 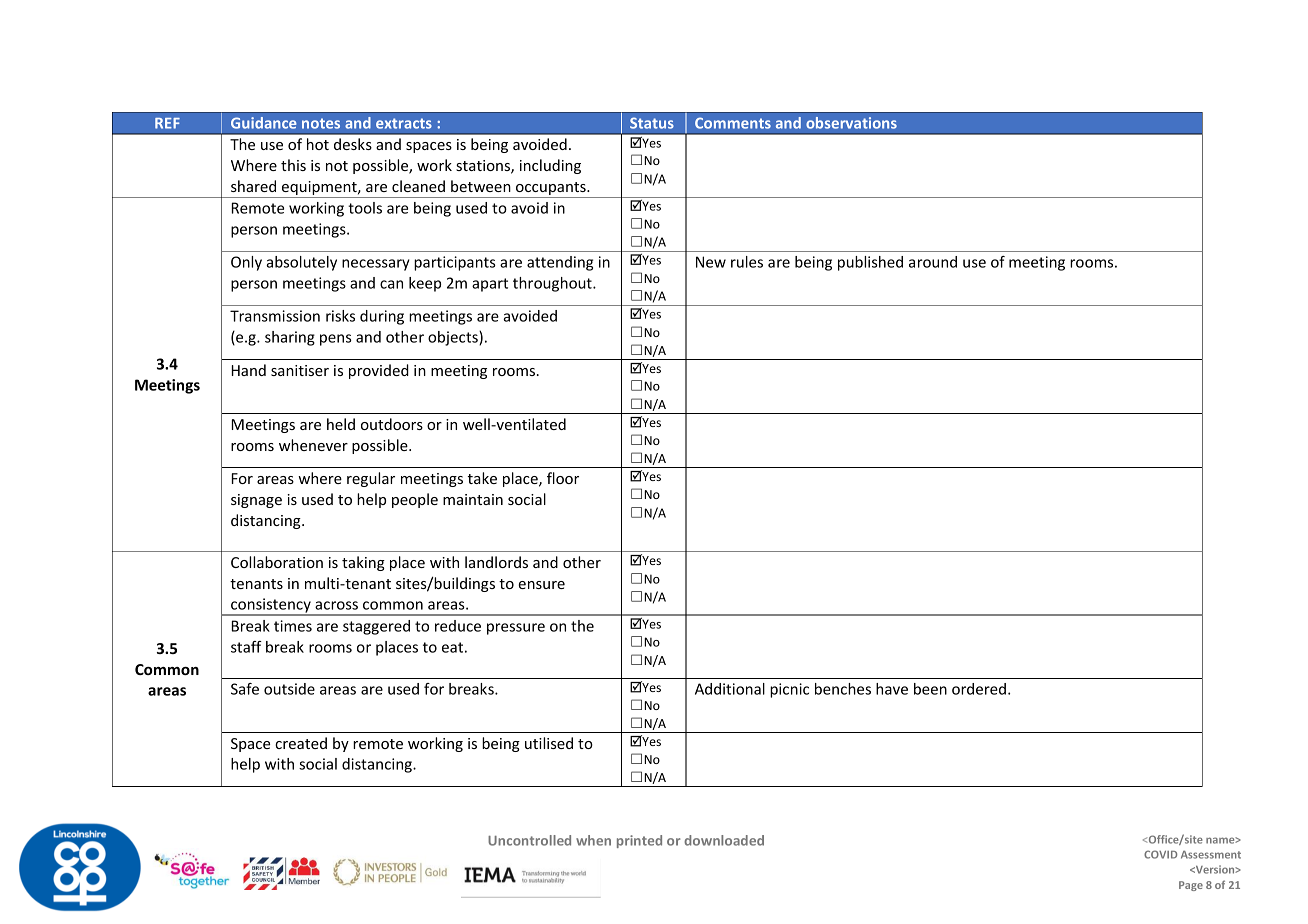 What do you see at coordinates (563, 478) in the page?
I see `floor` at bounding box center [563, 478].
